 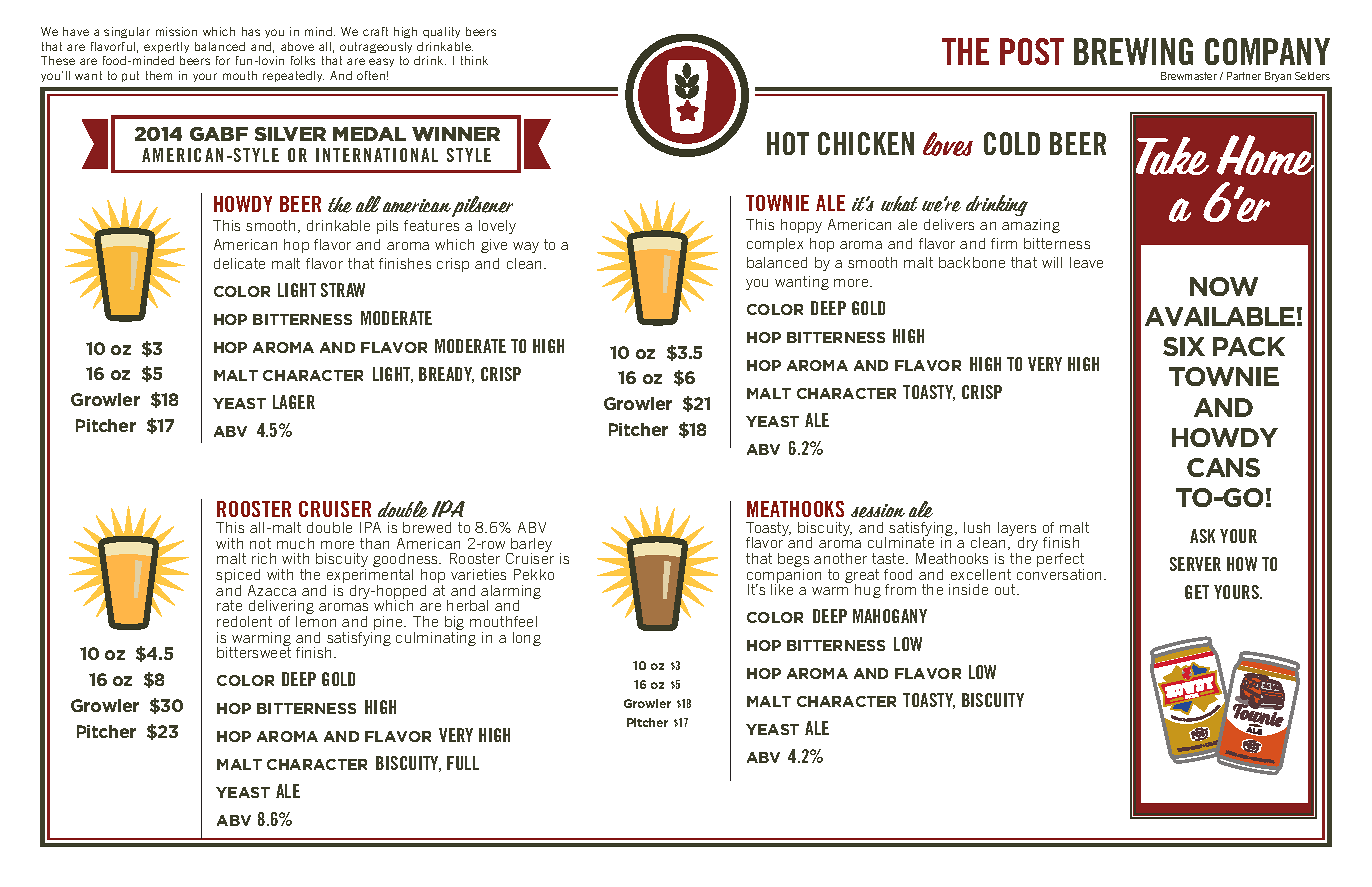 I want to click on FULL, so click(x=463, y=763).
